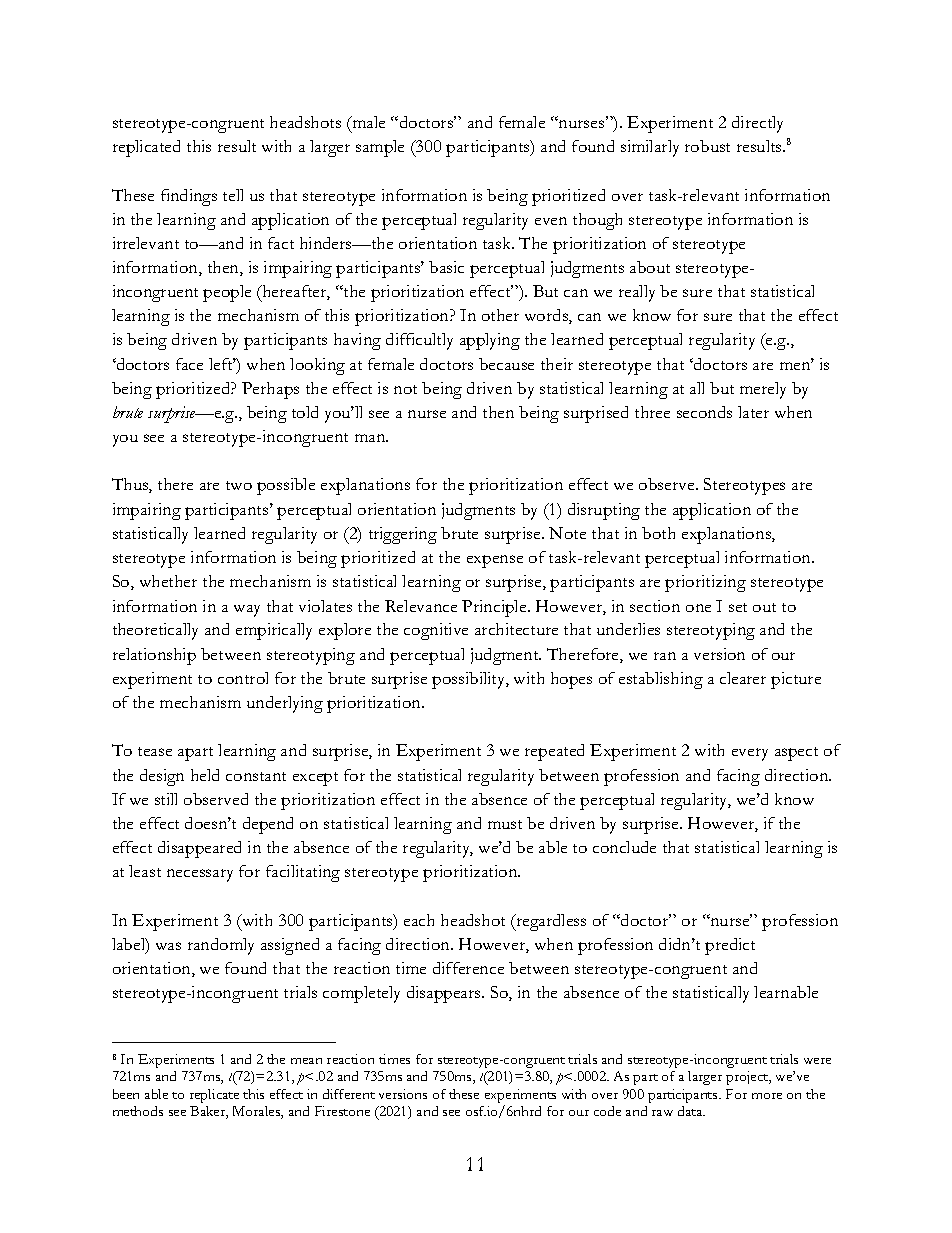 The image size is (952, 1233). I want to click on robust, so click(707, 146).
